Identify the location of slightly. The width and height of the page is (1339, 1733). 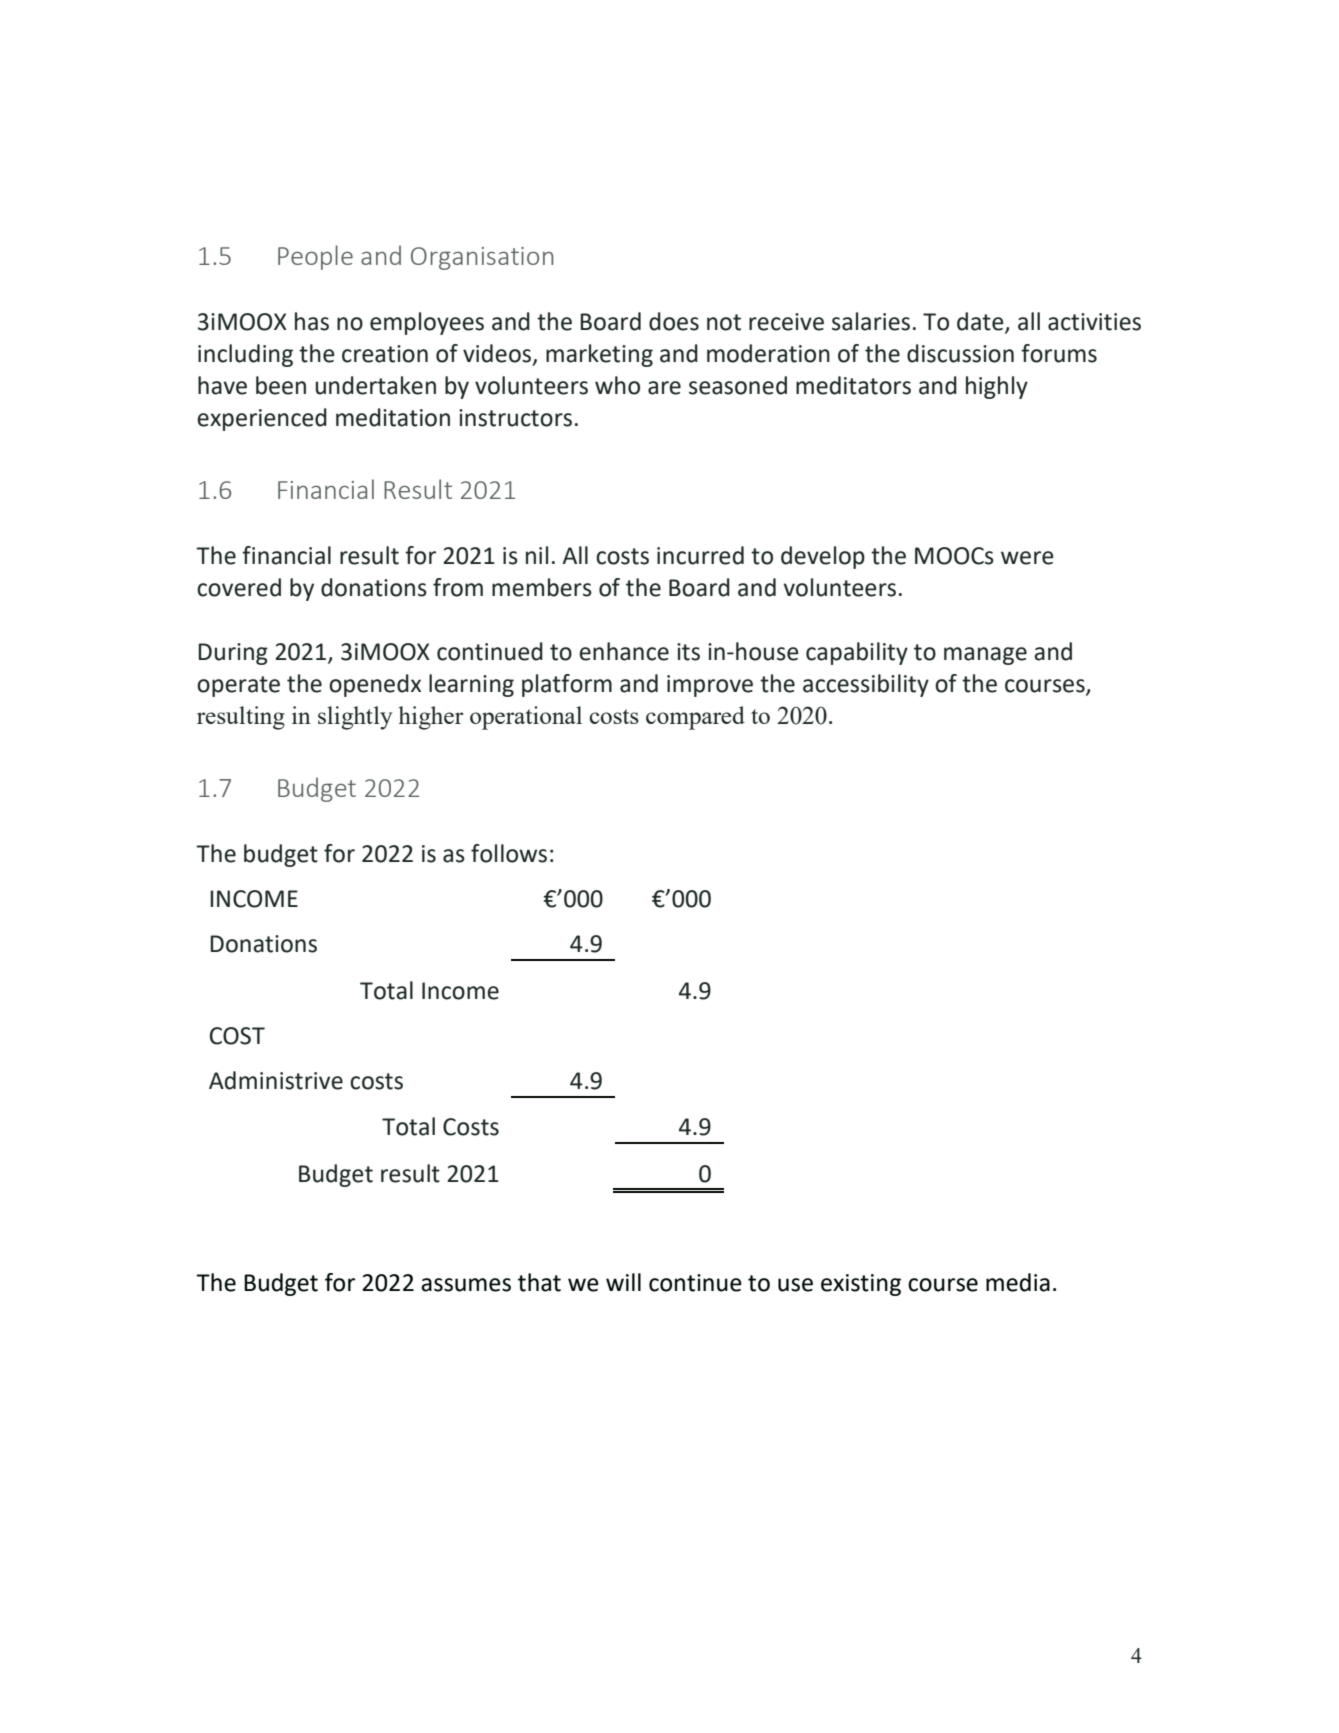
(355, 718).
